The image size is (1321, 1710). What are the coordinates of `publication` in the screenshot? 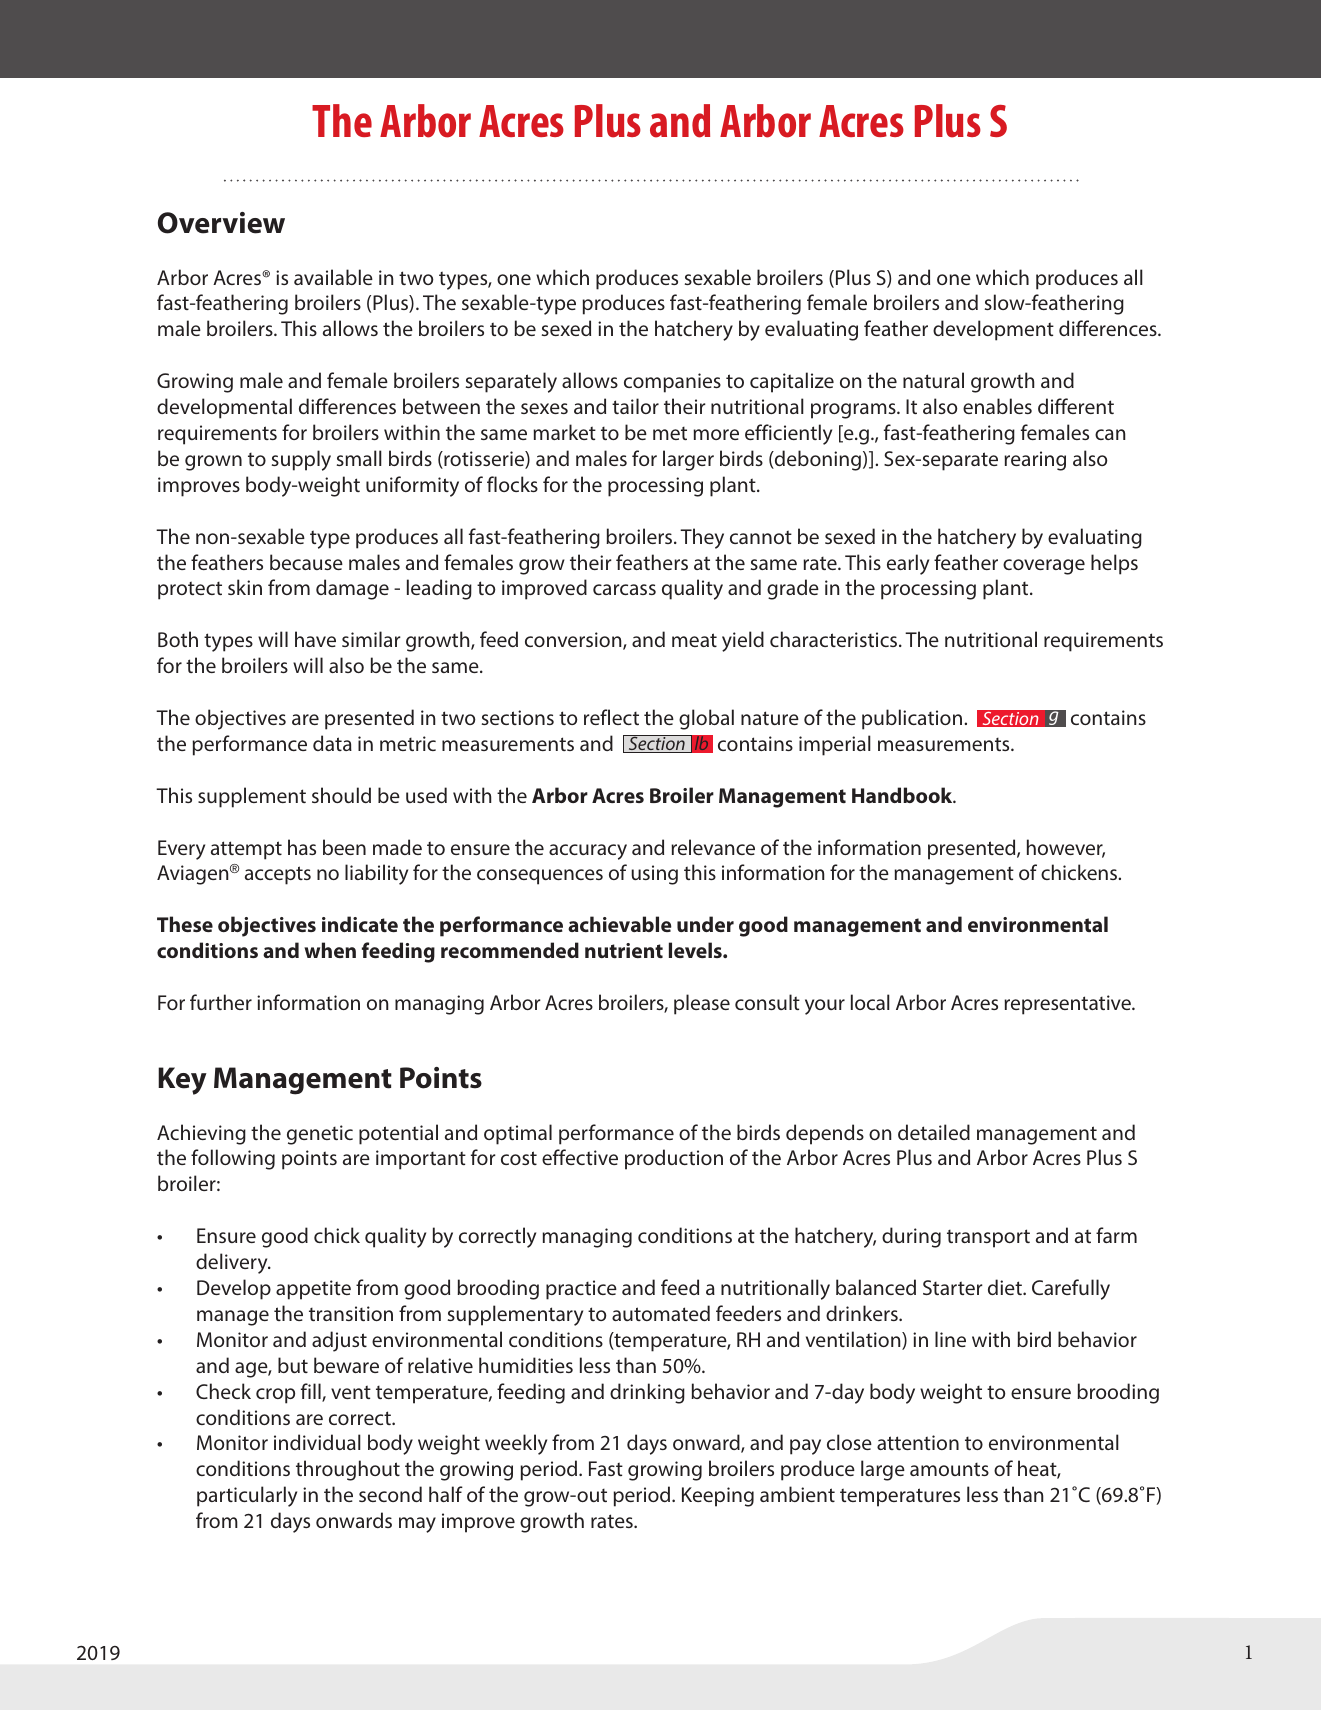 It's located at (912, 719).
